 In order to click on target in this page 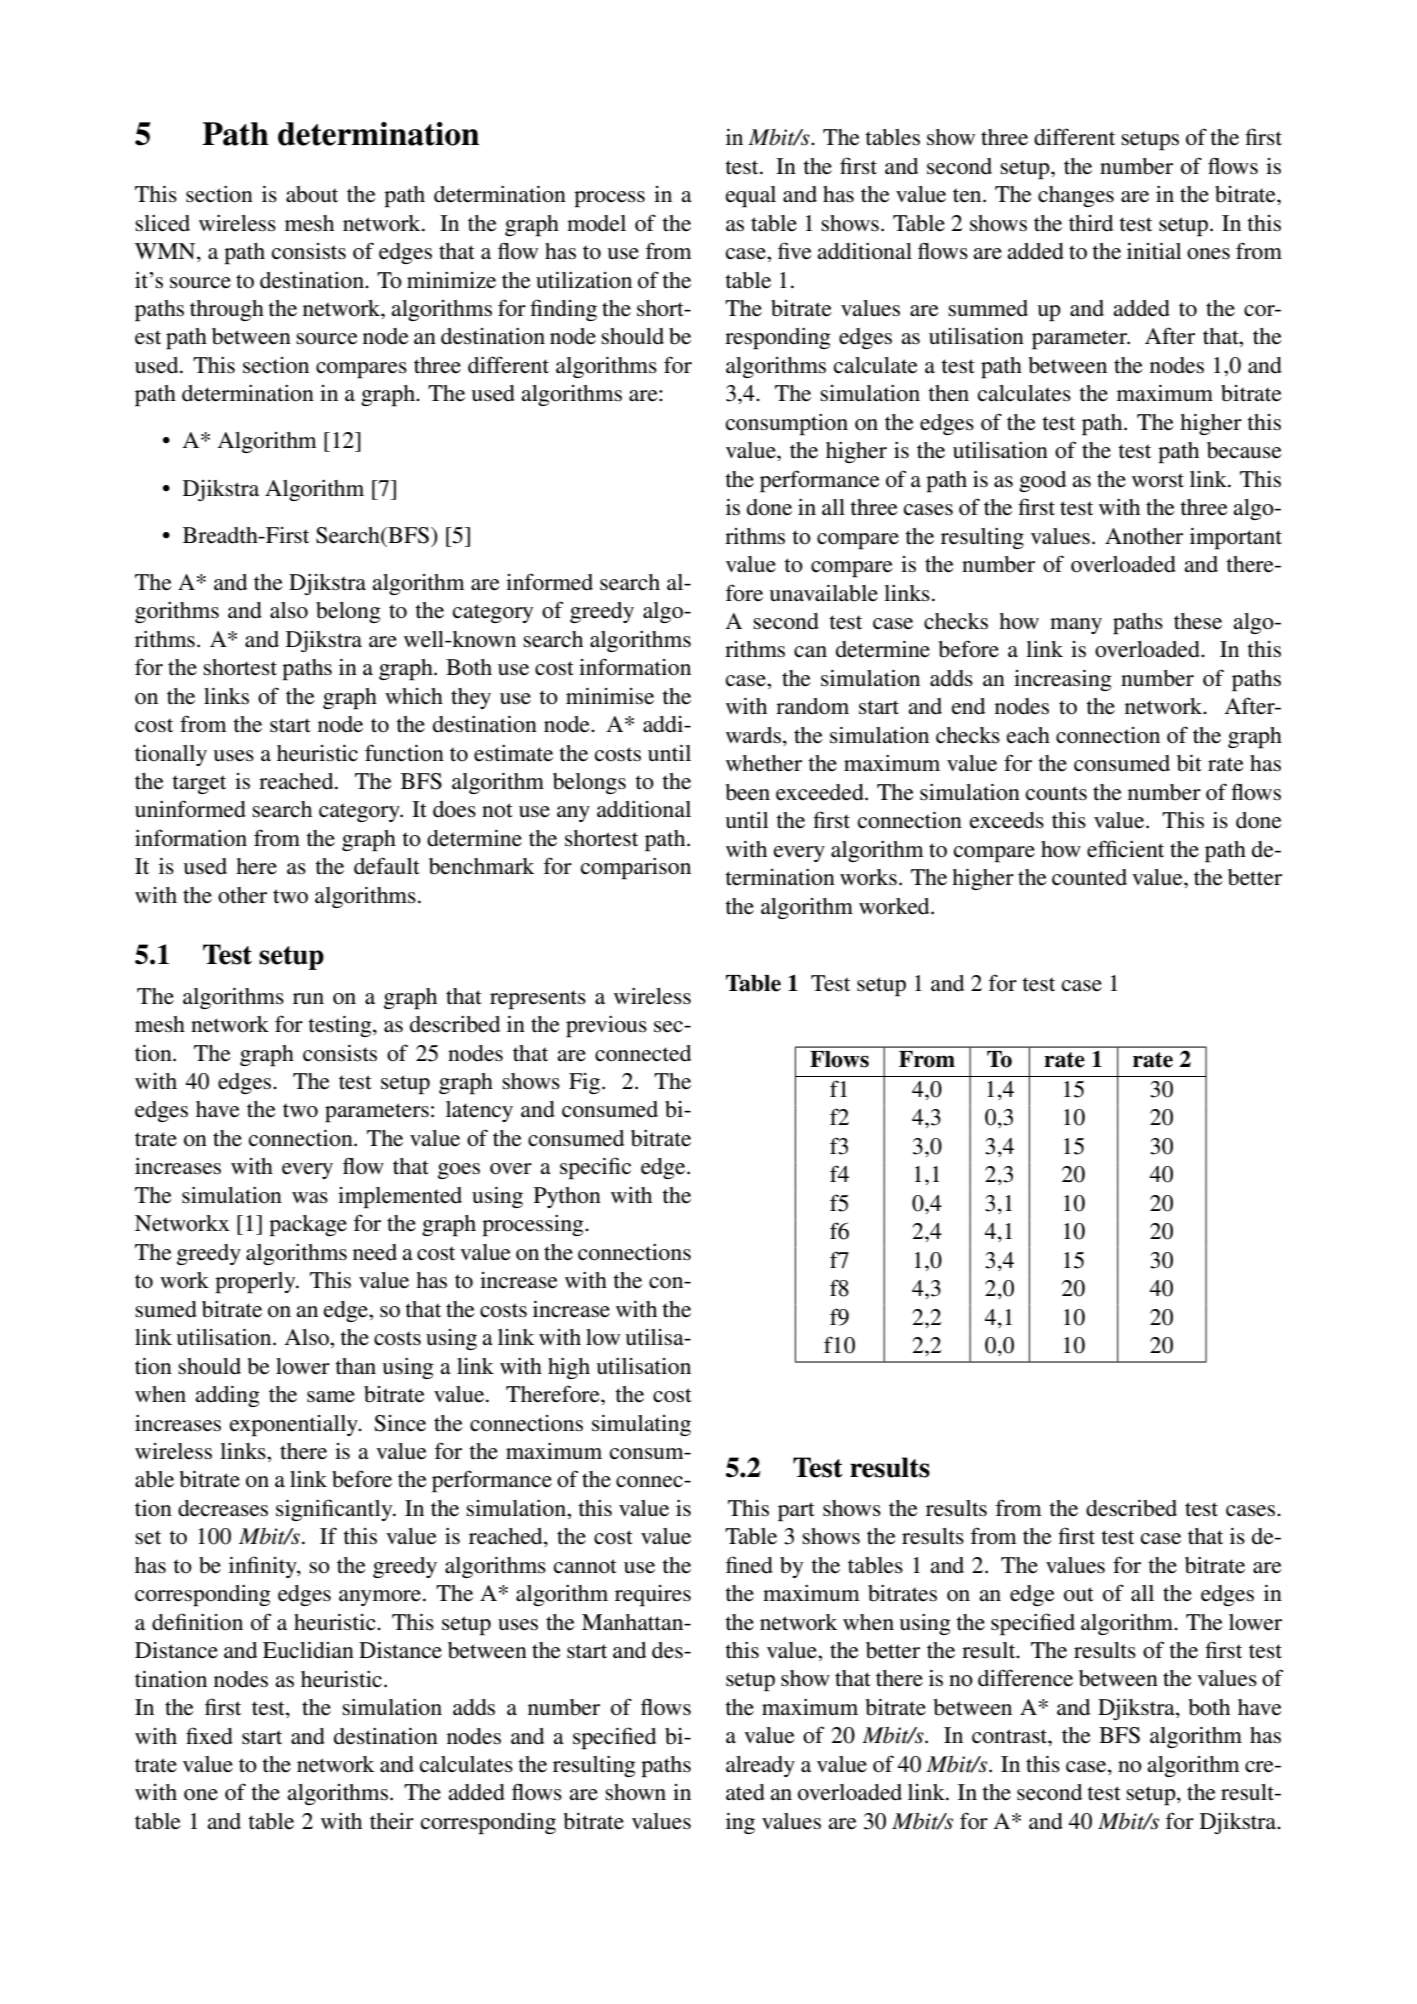, I will do `click(199, 784)`.
